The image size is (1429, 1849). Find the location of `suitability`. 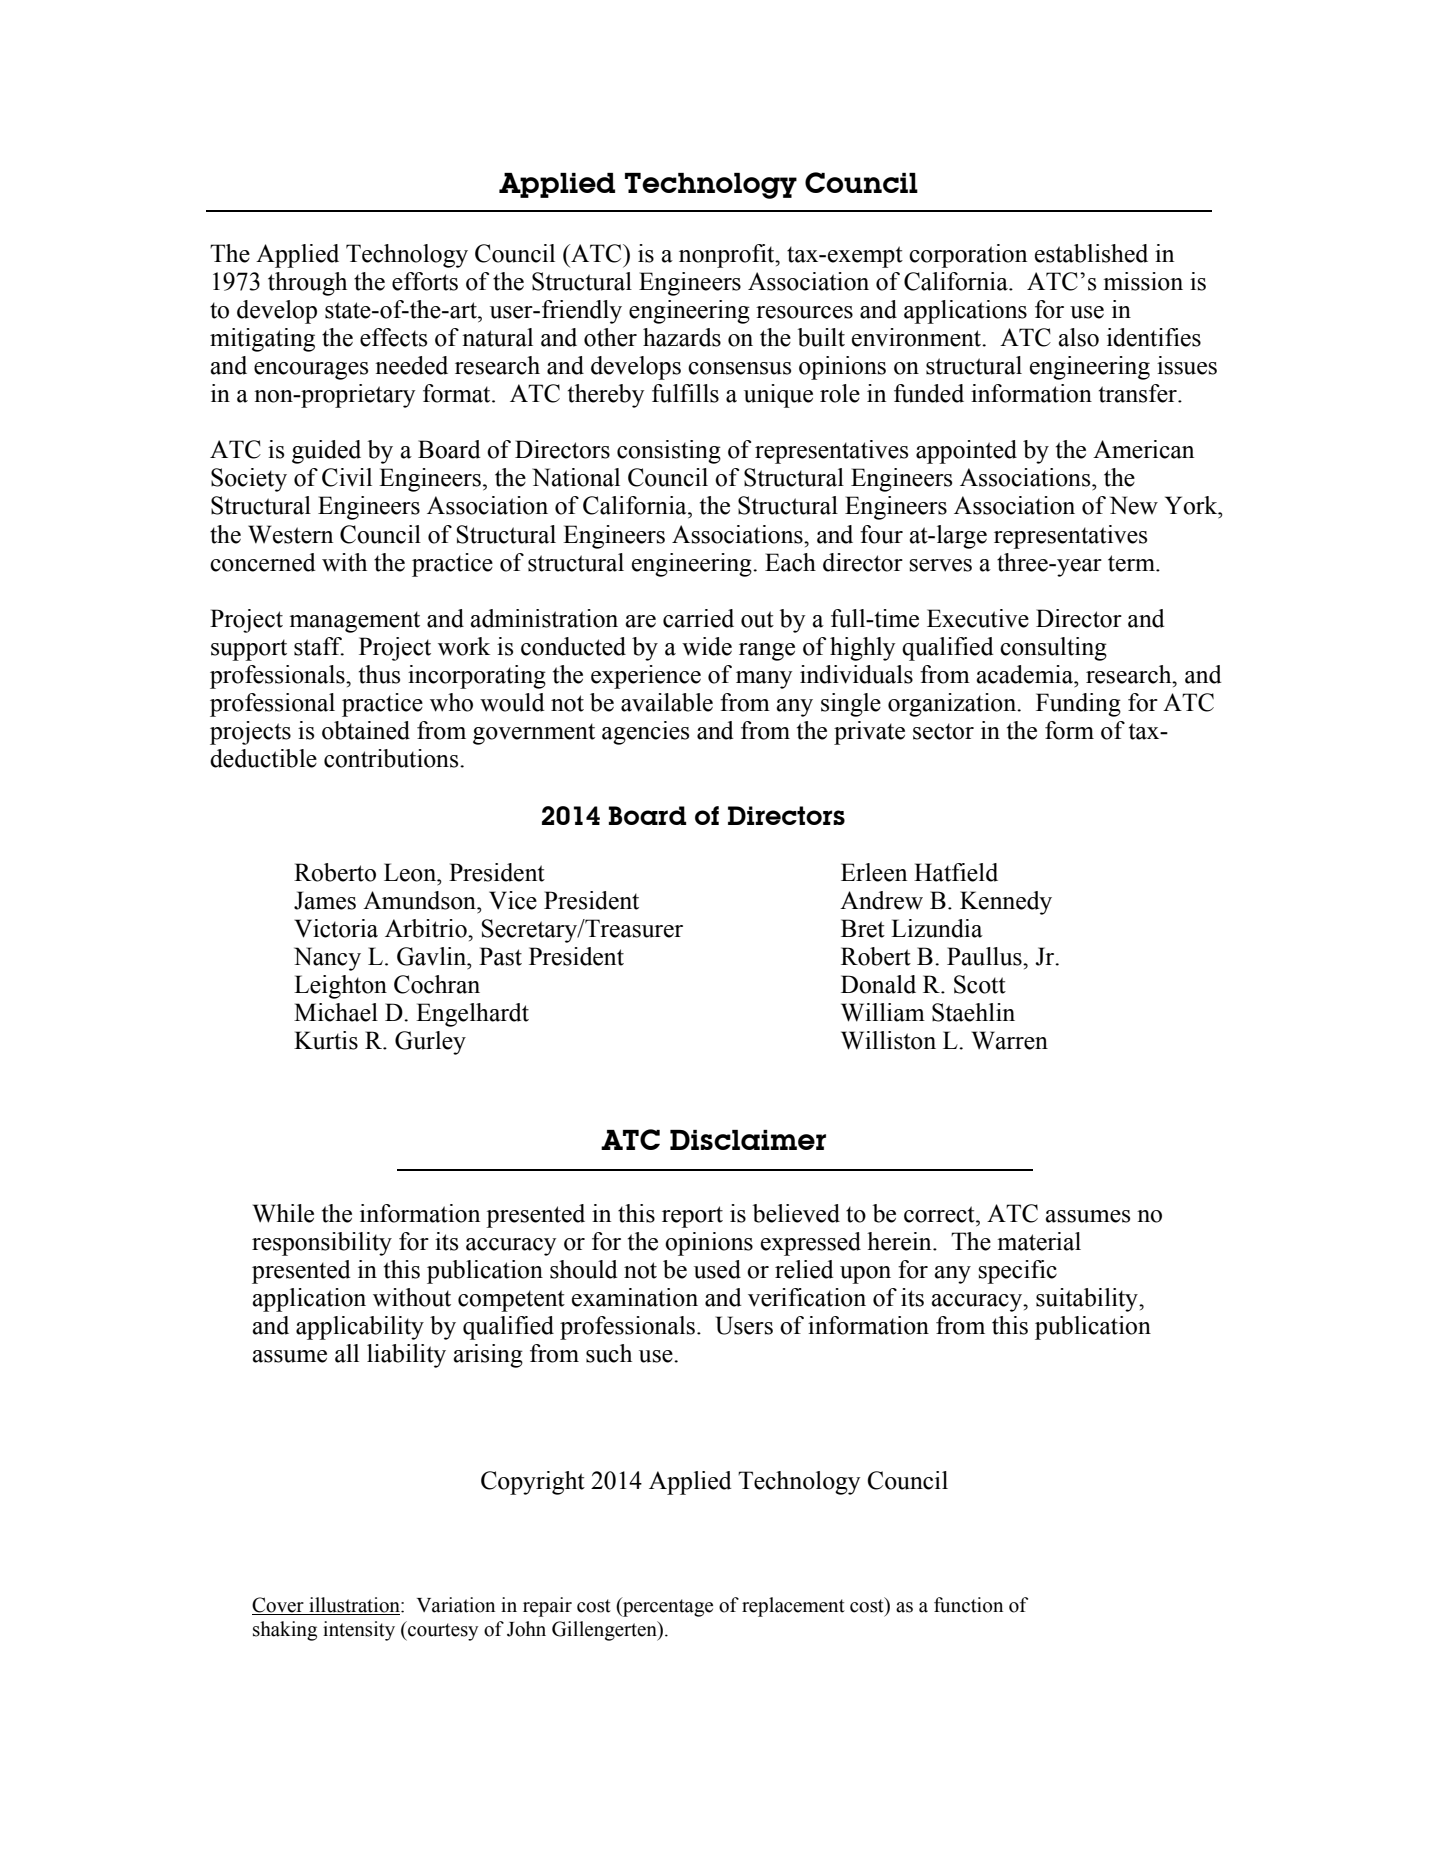

suitability is located at coordinates (1088, 1300).
